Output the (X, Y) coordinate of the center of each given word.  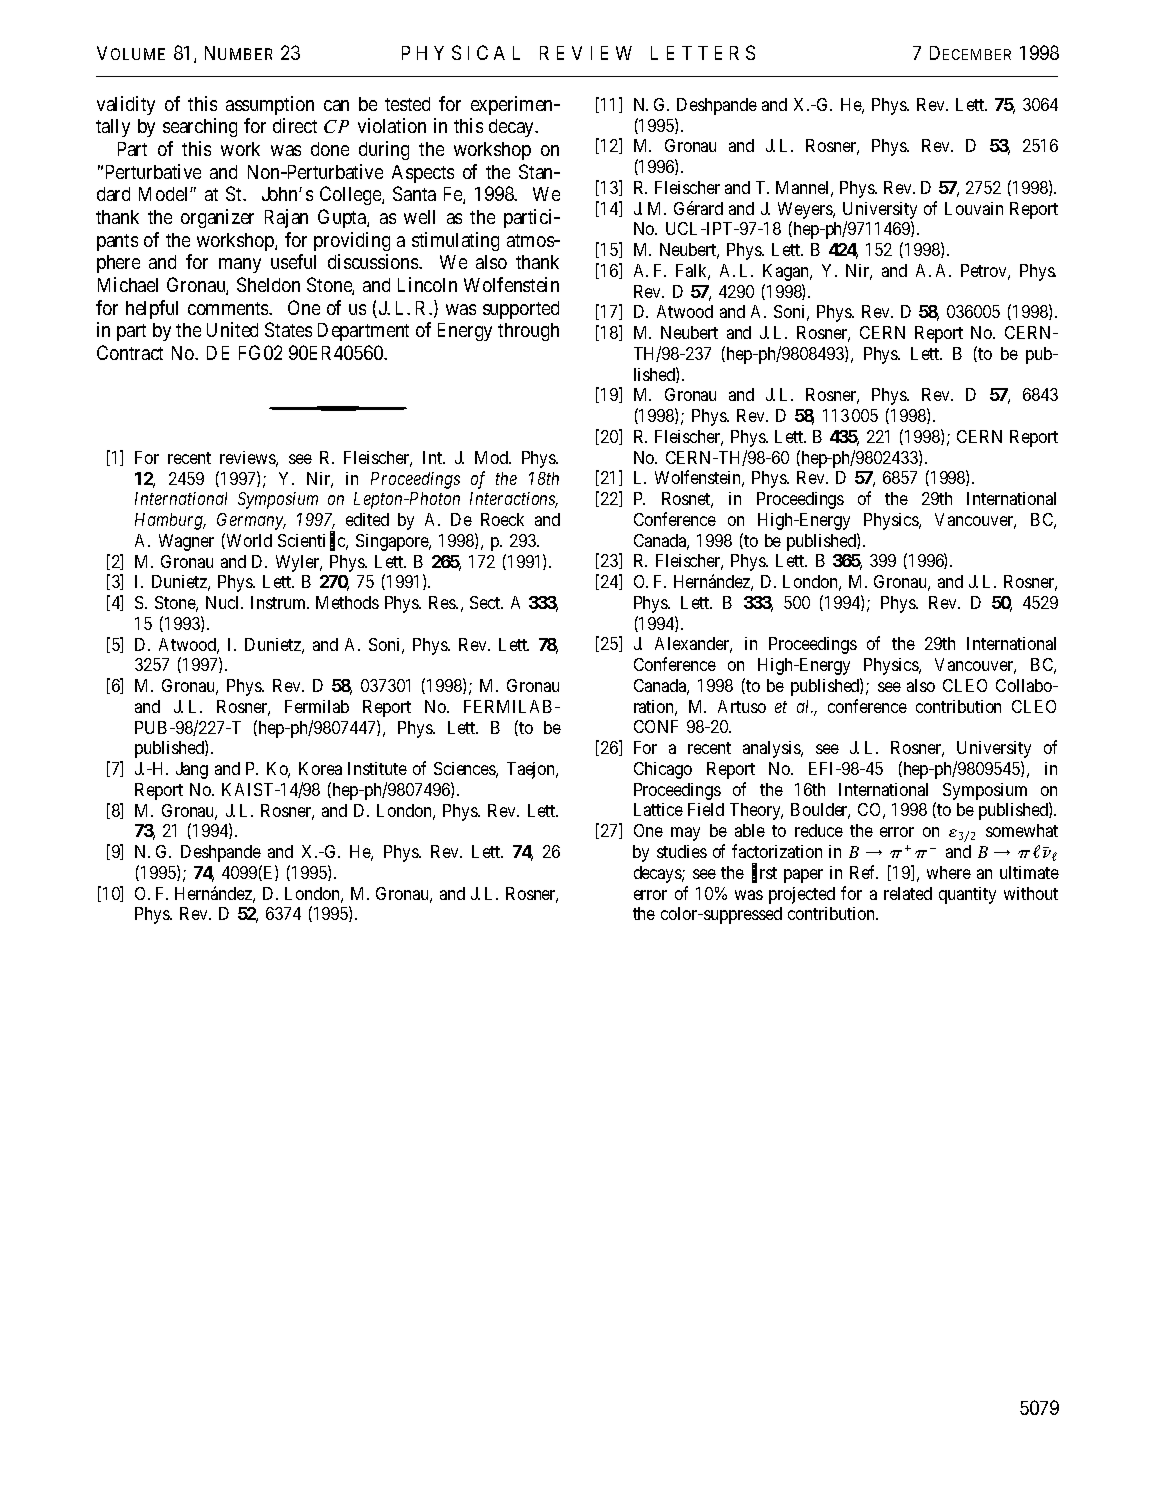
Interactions (514, 500)
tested (407, 104)
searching (200, 127)
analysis (772, 749)
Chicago (663, 770)
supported (521, 310)
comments (229, 308)
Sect (486, 602)
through (528, 332)
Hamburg (170, 521)
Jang (192, 770)
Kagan (787, 272)
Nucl (224, 602)
